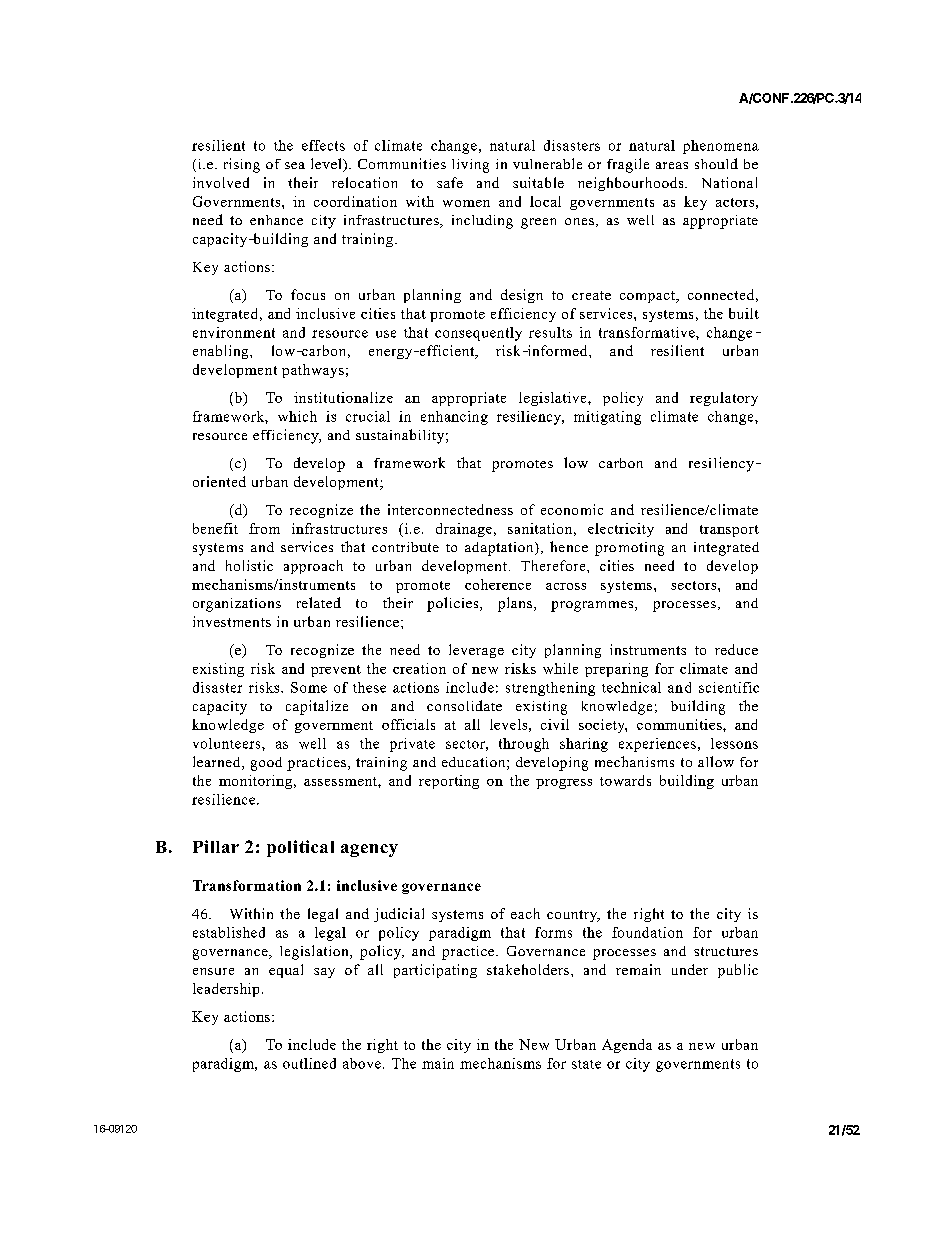  I want to click on living, so click(470, 166).
